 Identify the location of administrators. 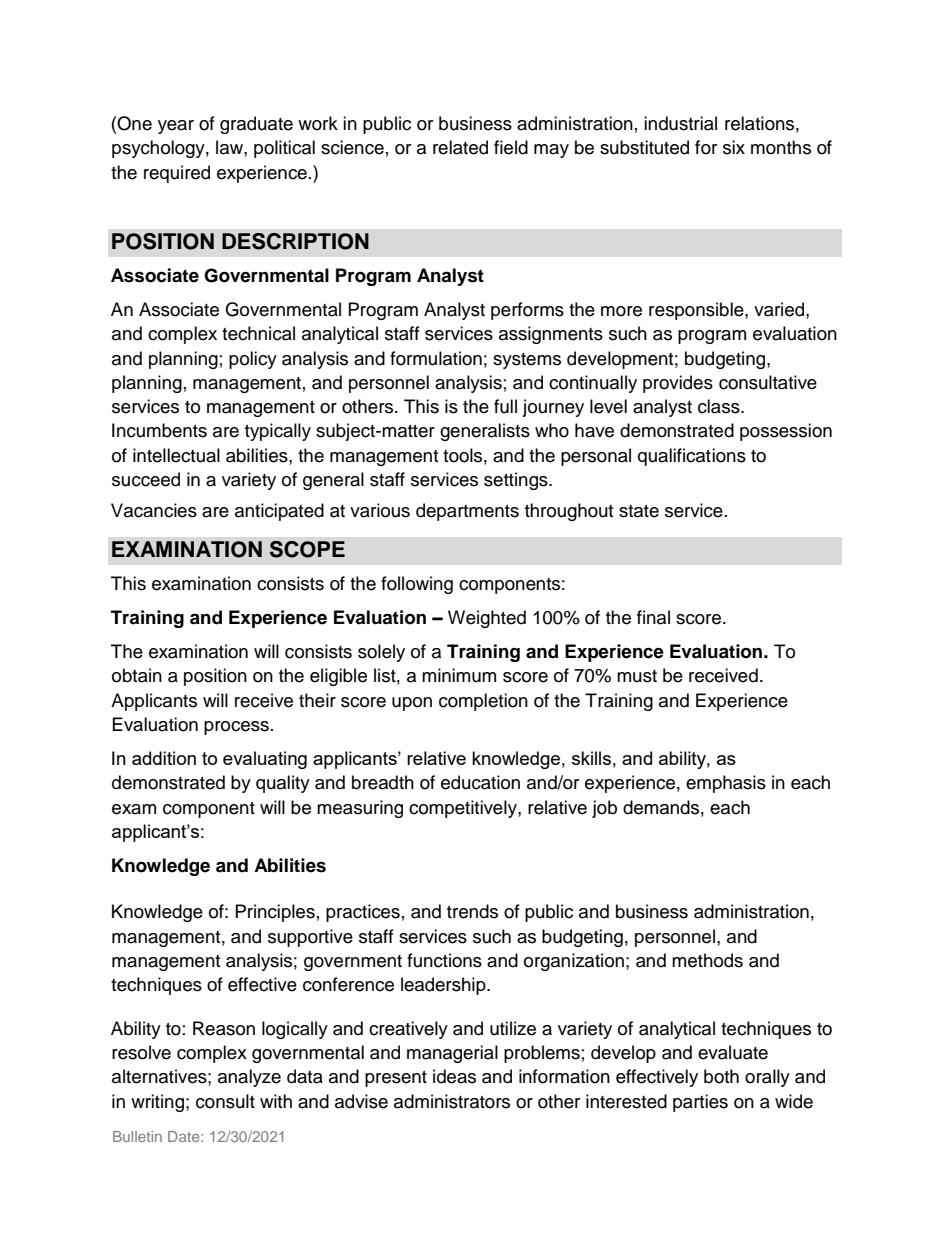
(452, 1101).
